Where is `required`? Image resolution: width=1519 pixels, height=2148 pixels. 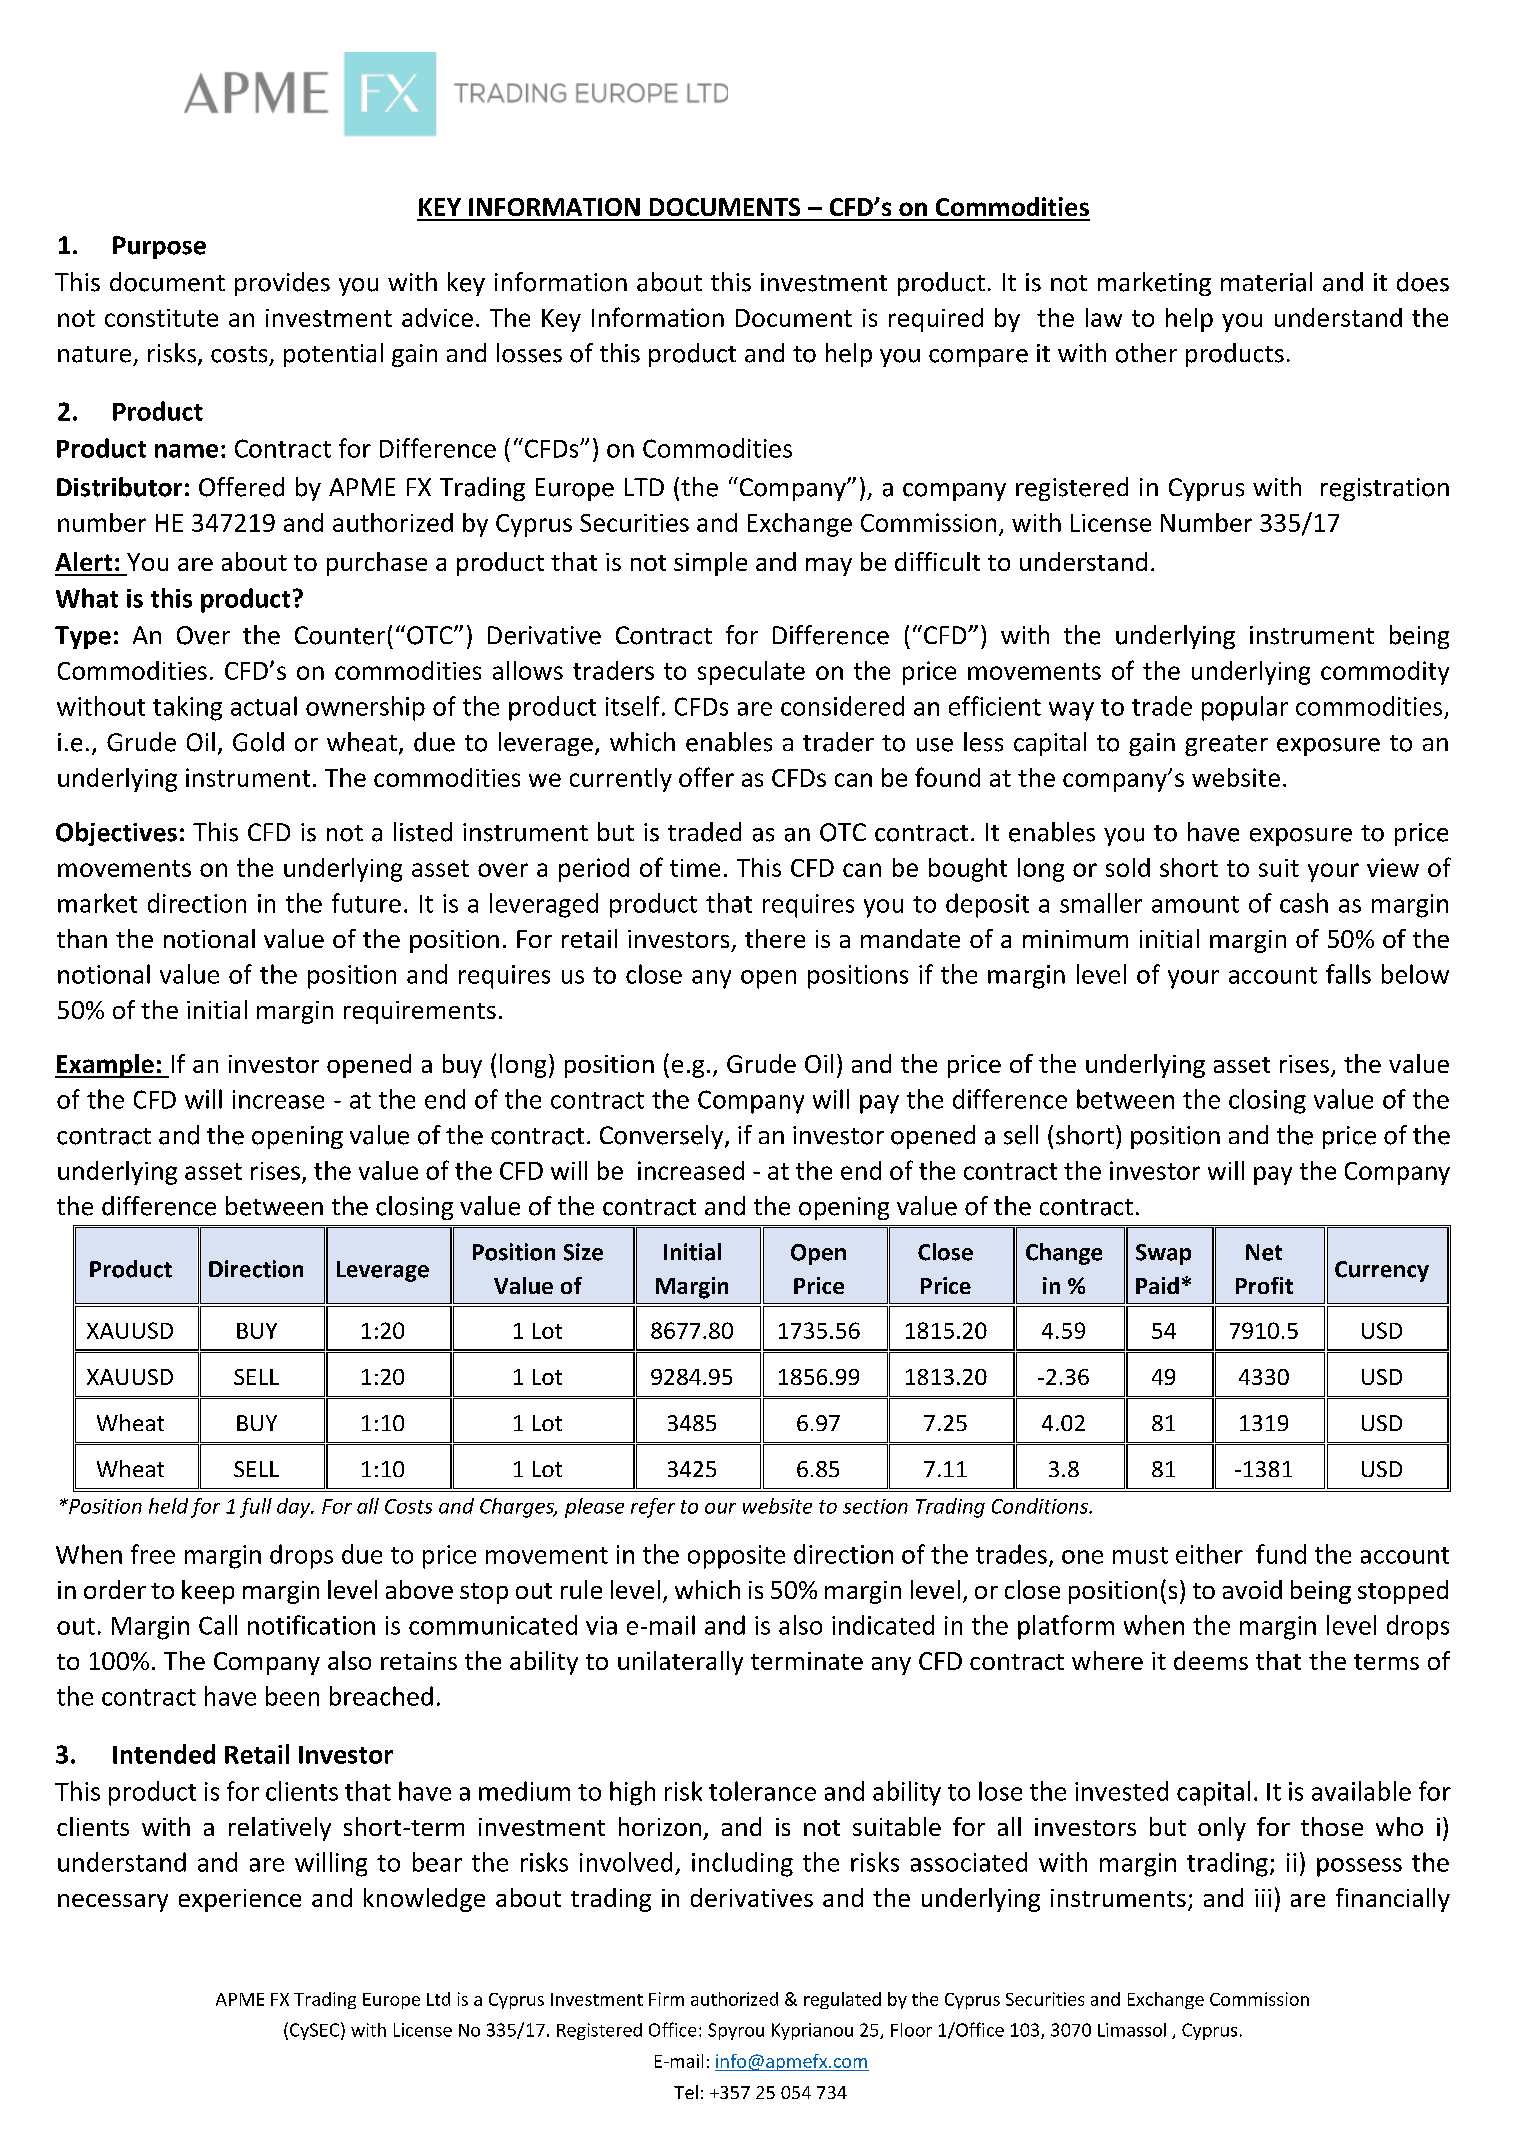 required is located at coordinates (936, 320).
